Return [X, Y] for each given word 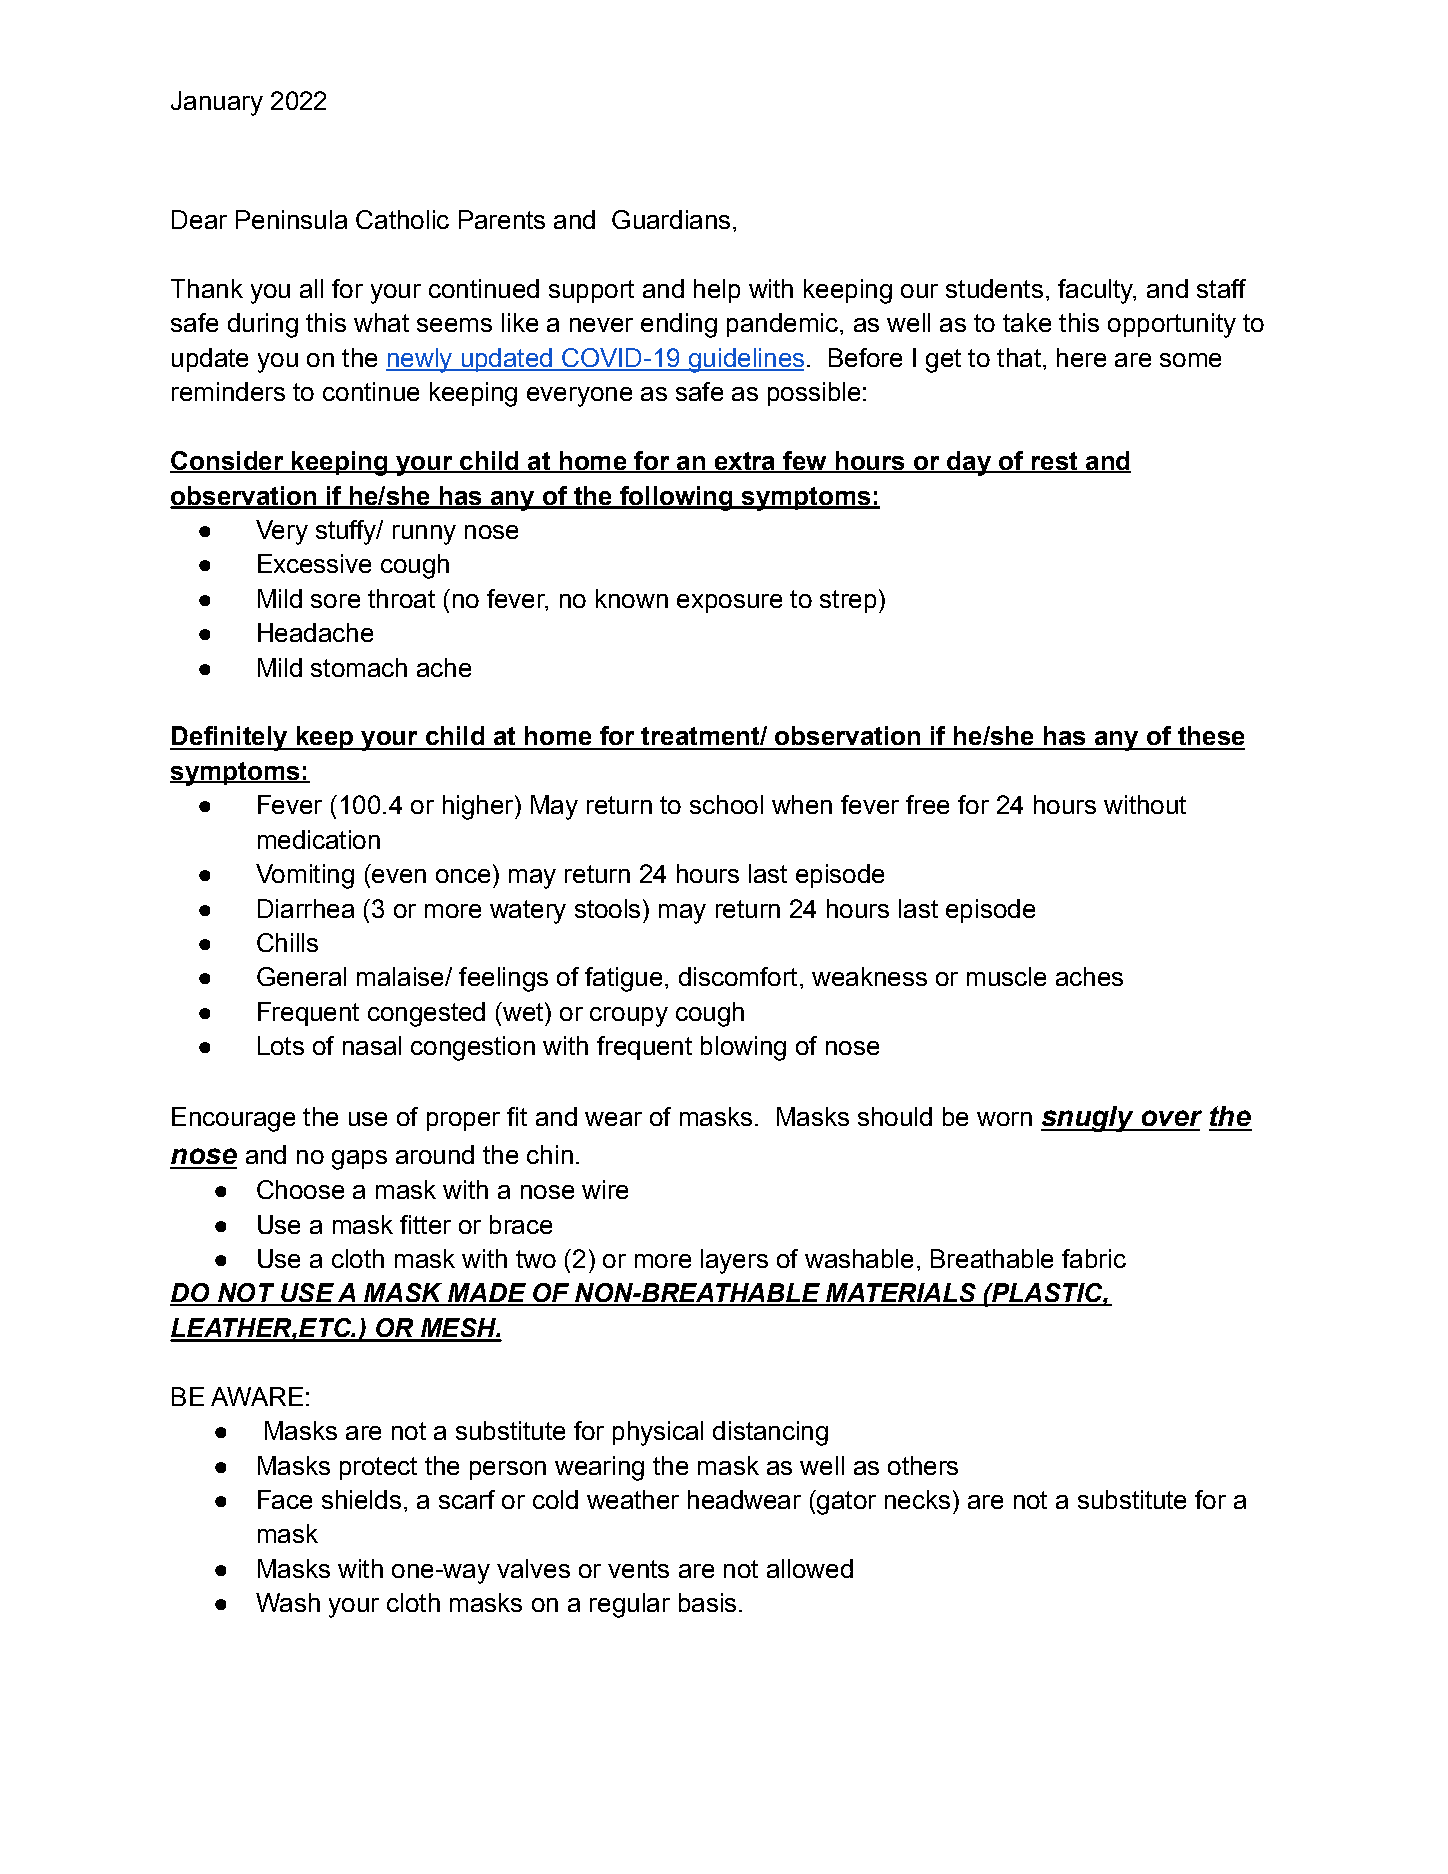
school [726, 804]
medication [319, 839]
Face [285, 1499]
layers [734, 1261]
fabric [1094, 1258]
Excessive [314, 563]
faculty [1096, 291]
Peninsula [291, 219]
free [927, 804]
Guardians [671, 219]
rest [1054, 462]
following [676, 498]
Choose [300, 1189]
